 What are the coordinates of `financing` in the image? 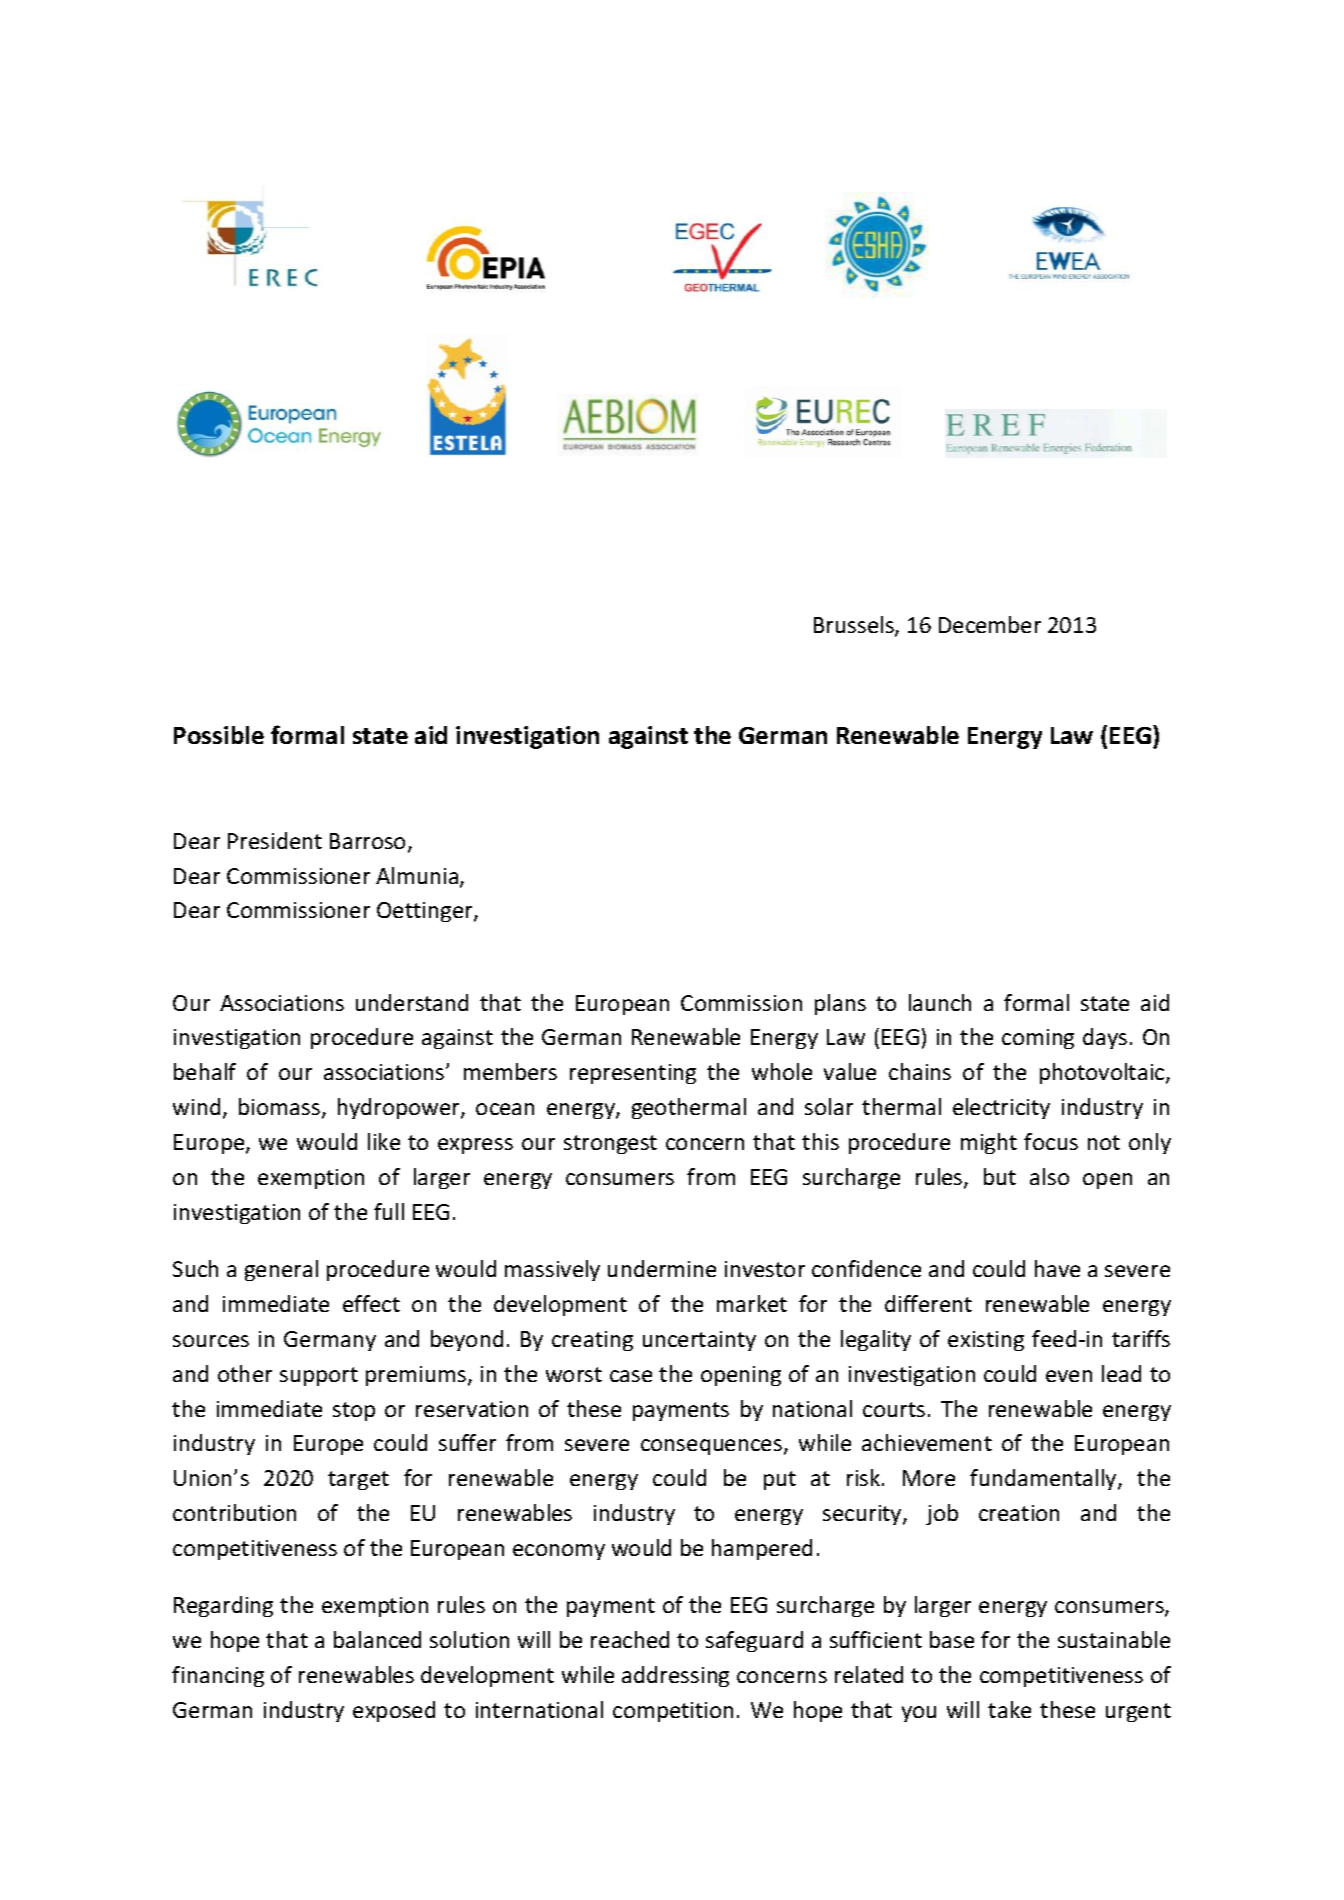 It's located at (218, 1676).
